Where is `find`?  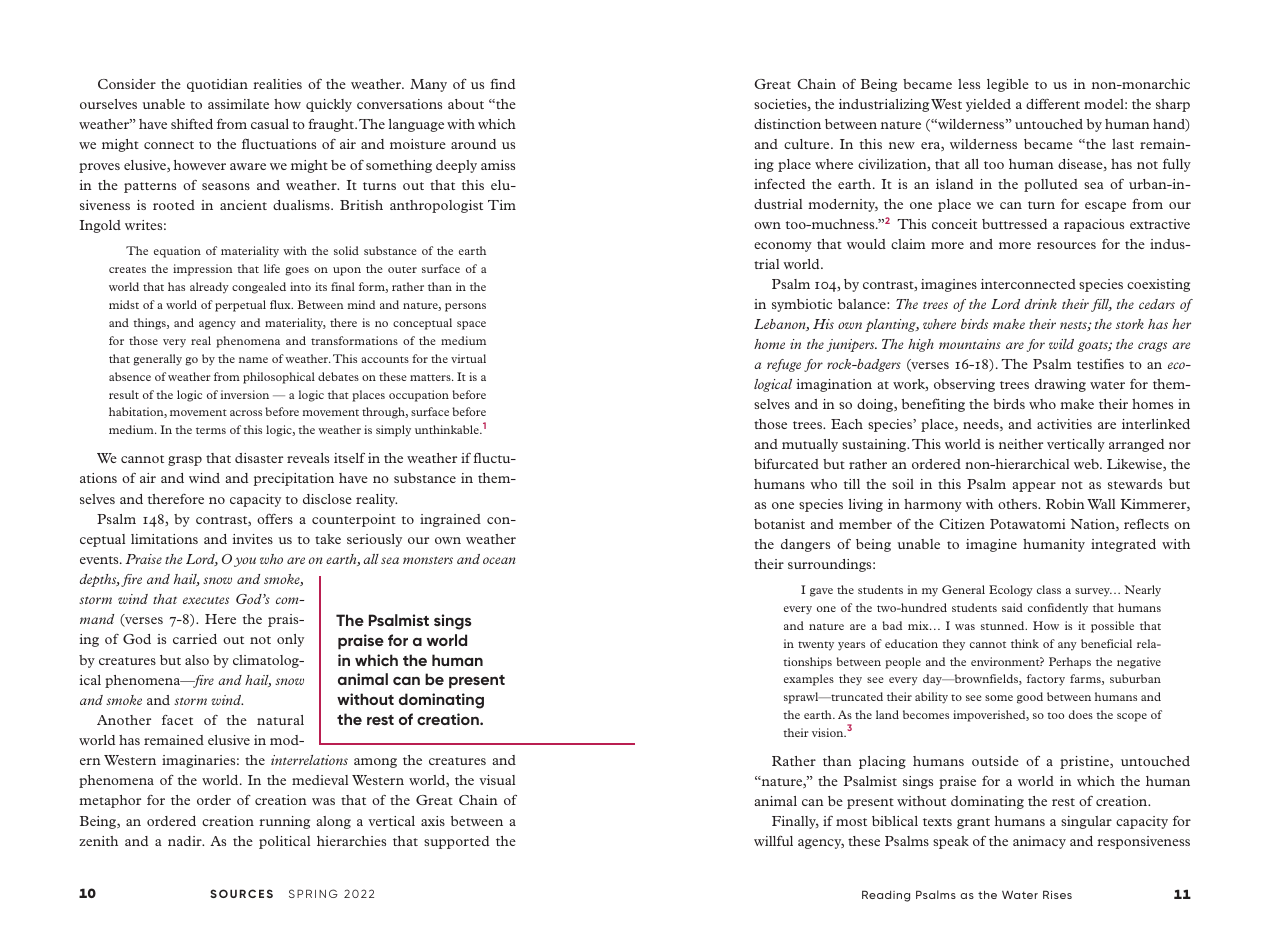
find is located at coordinates (502, 84).
